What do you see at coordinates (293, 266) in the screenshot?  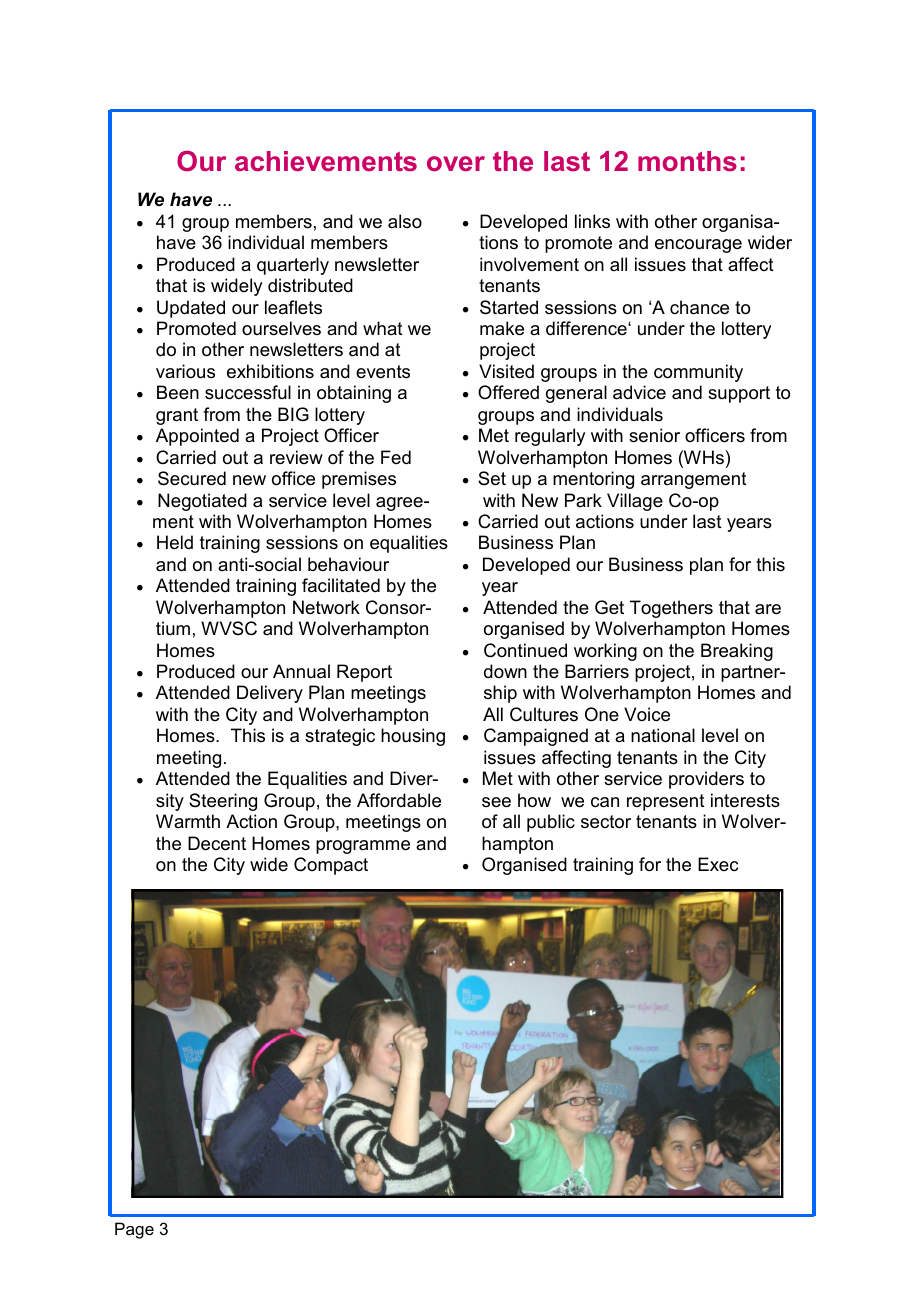 I see `quarterly` at bounding box center [293, 266].
